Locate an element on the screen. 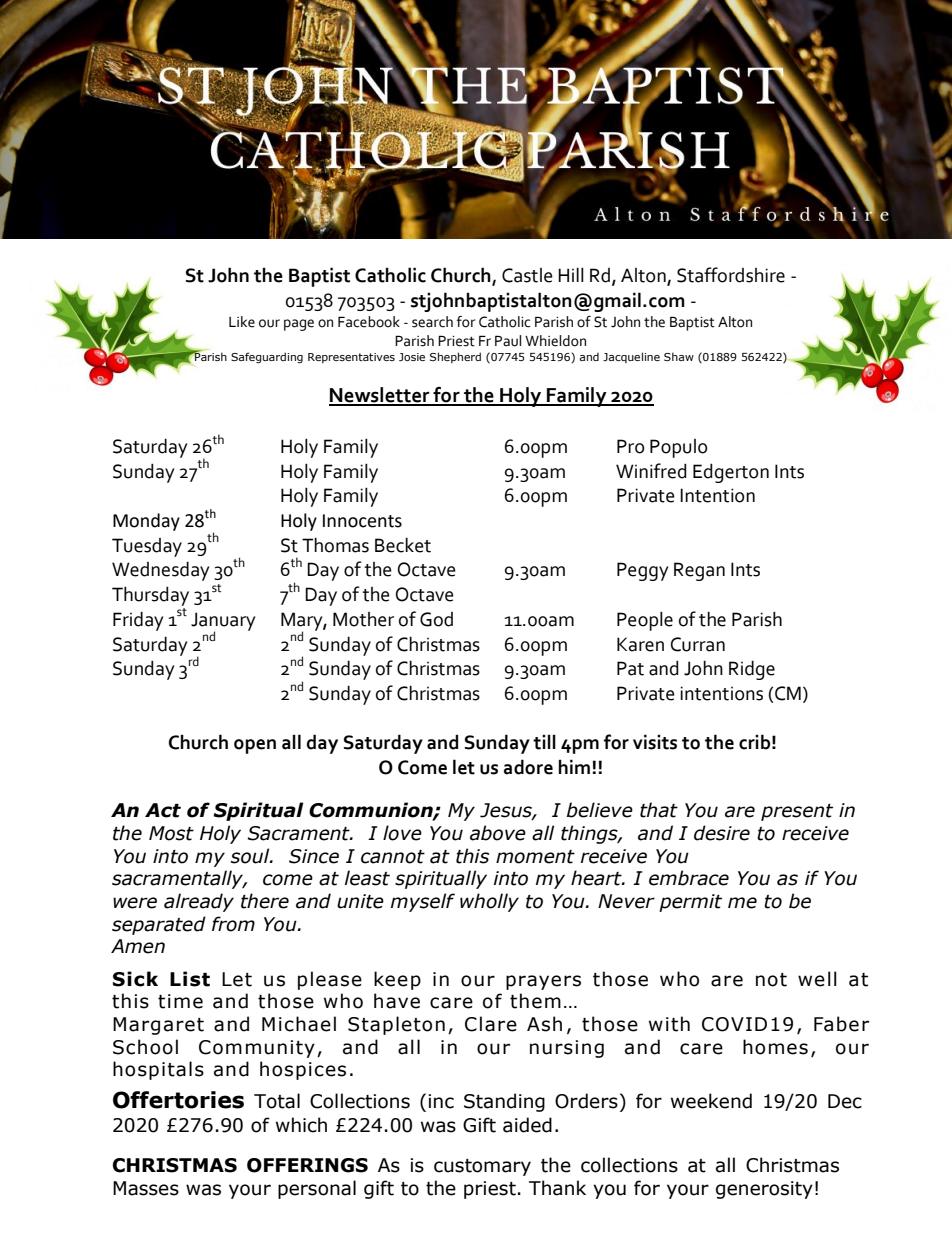 The height and width of the screenshot is (1233, 952). God is located at coordinates (436, 619).
